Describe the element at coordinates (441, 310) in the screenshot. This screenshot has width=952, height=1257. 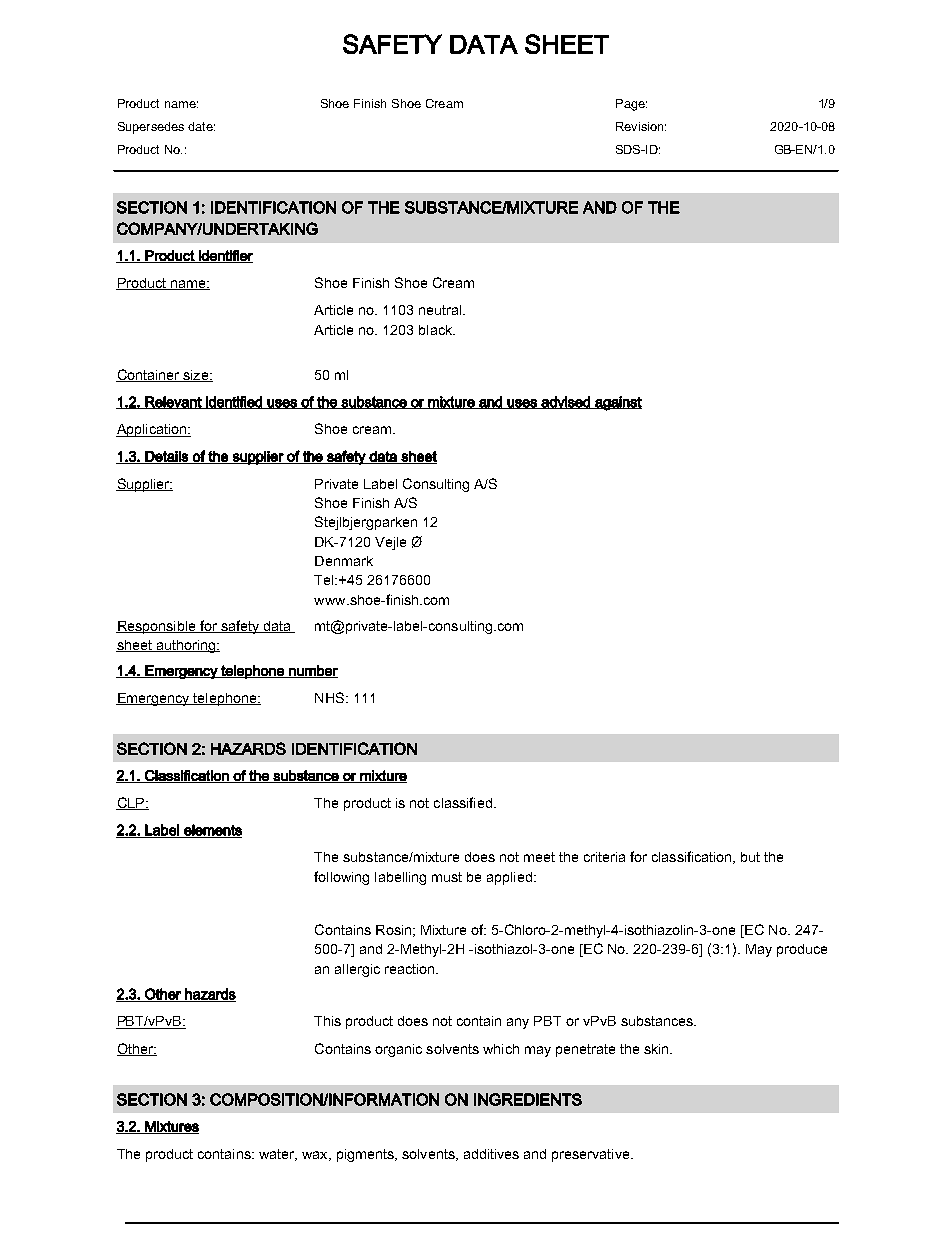
I see `neutral` at that location.
